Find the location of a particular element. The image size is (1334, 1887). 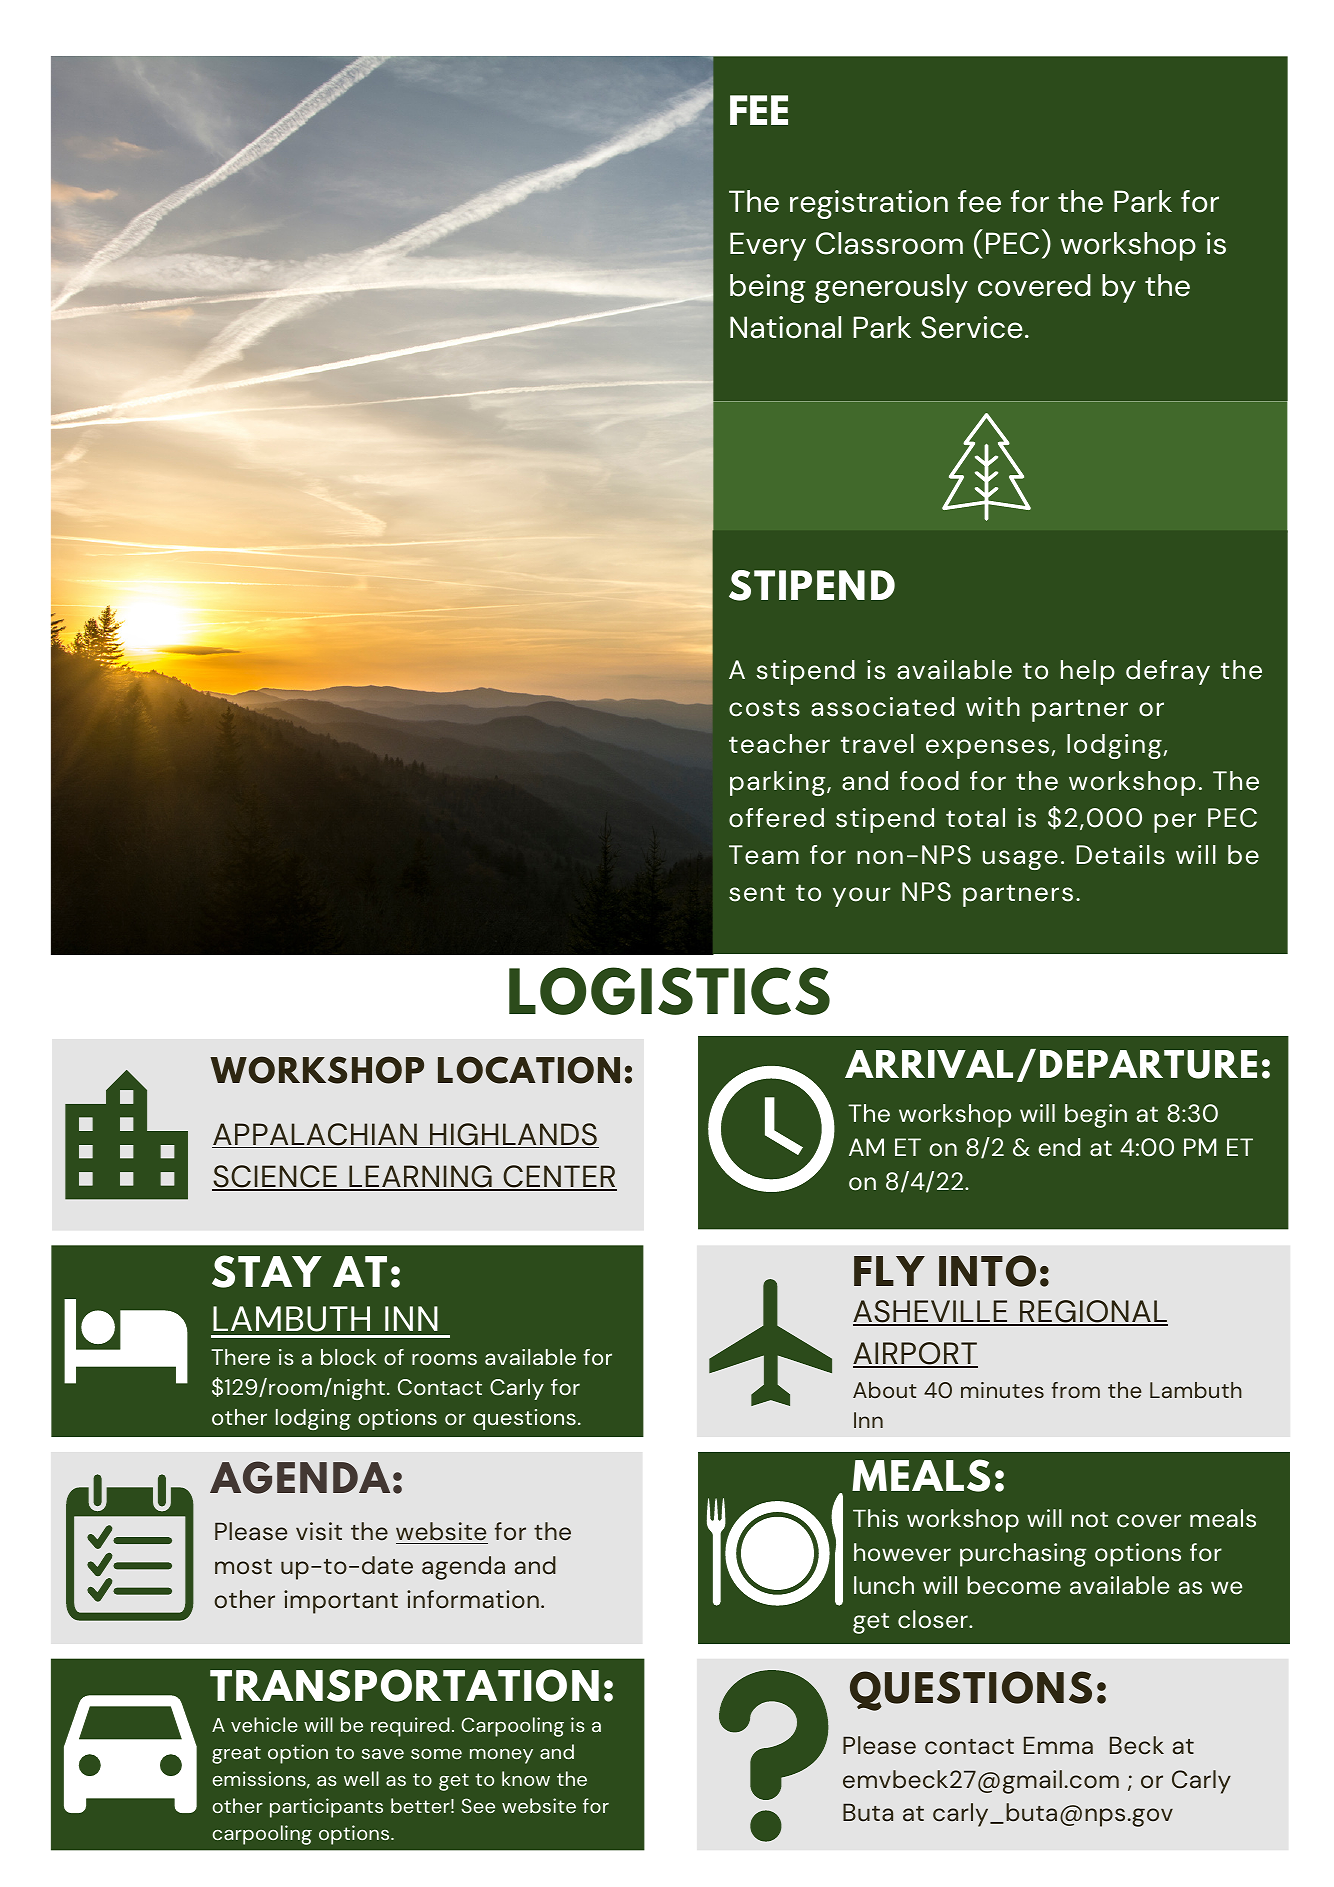

being is located at coordinates (768, 288).
